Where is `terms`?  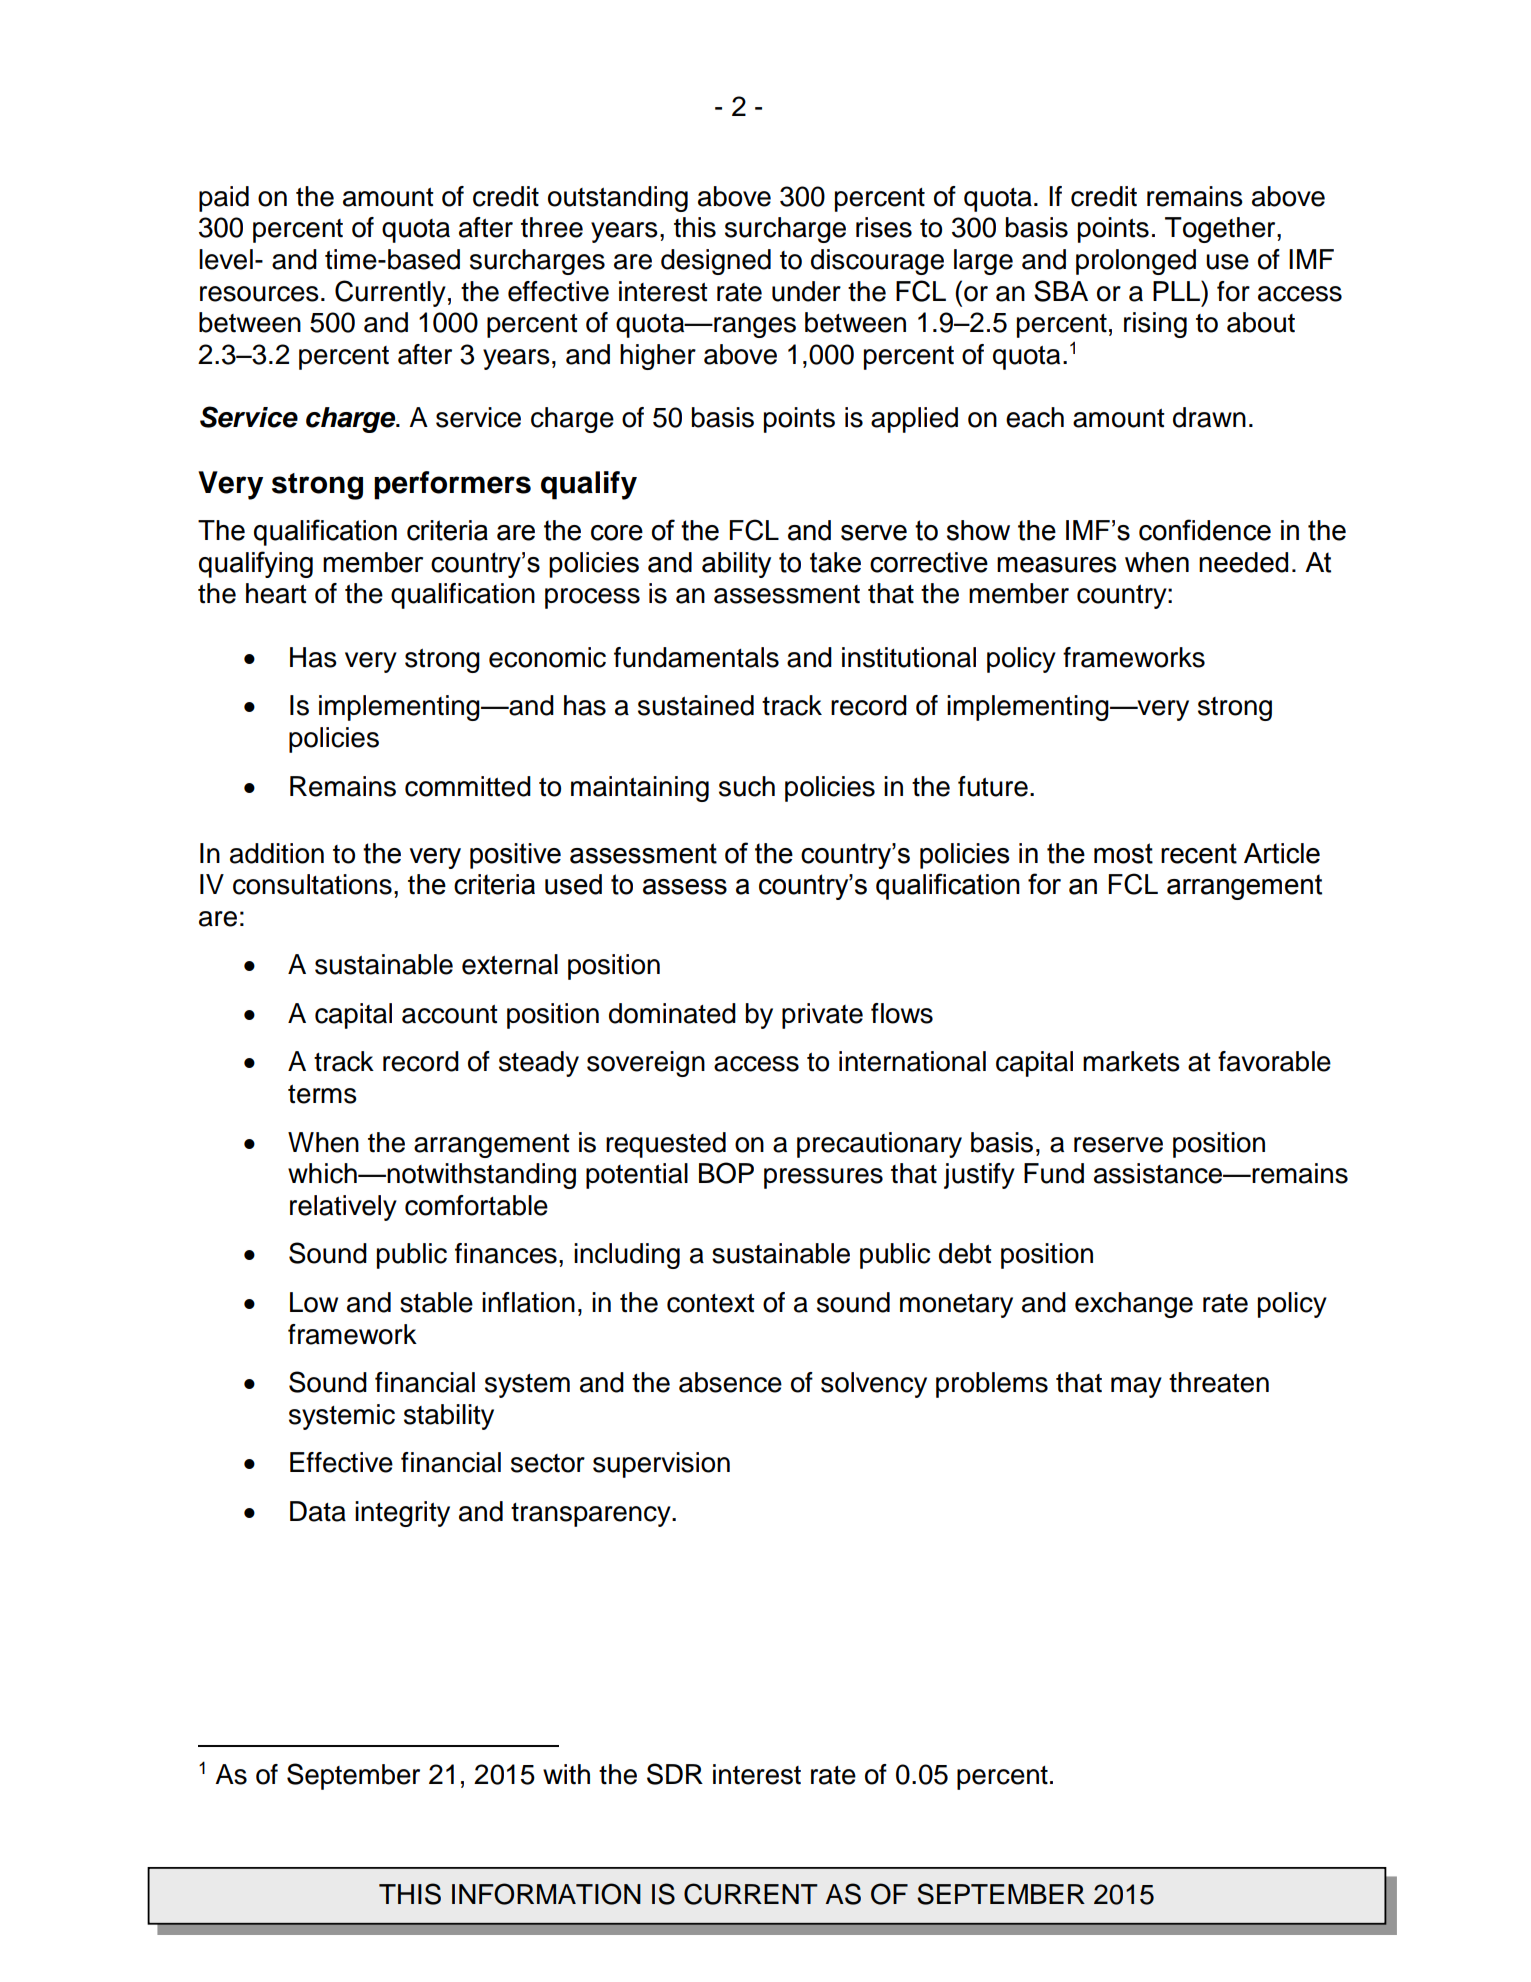
terms is located at coordinates (322, 1094).
